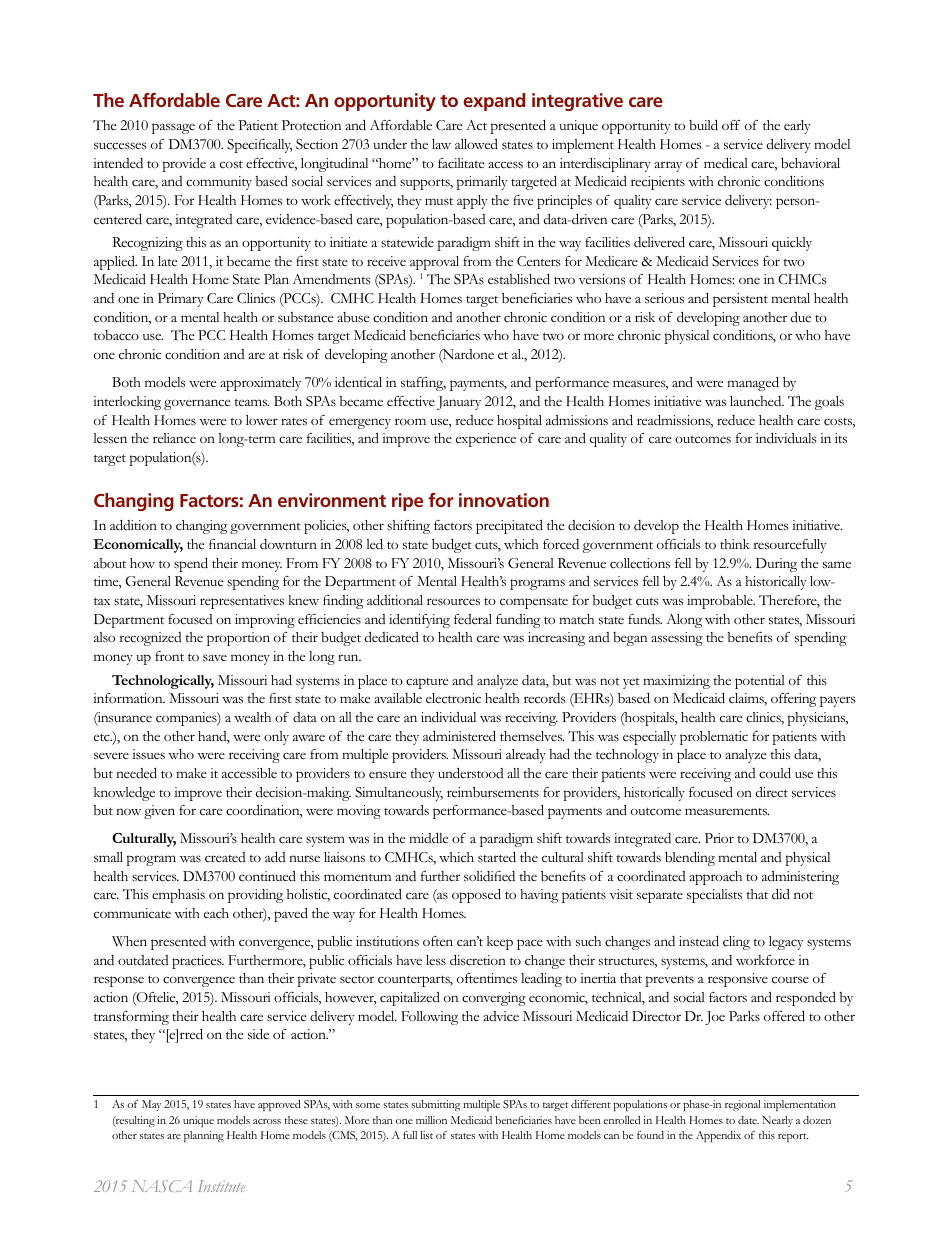 Image resolution: width=952 pixels, height=1233 pixels. I want to click on allowed, so click(476, 144).
